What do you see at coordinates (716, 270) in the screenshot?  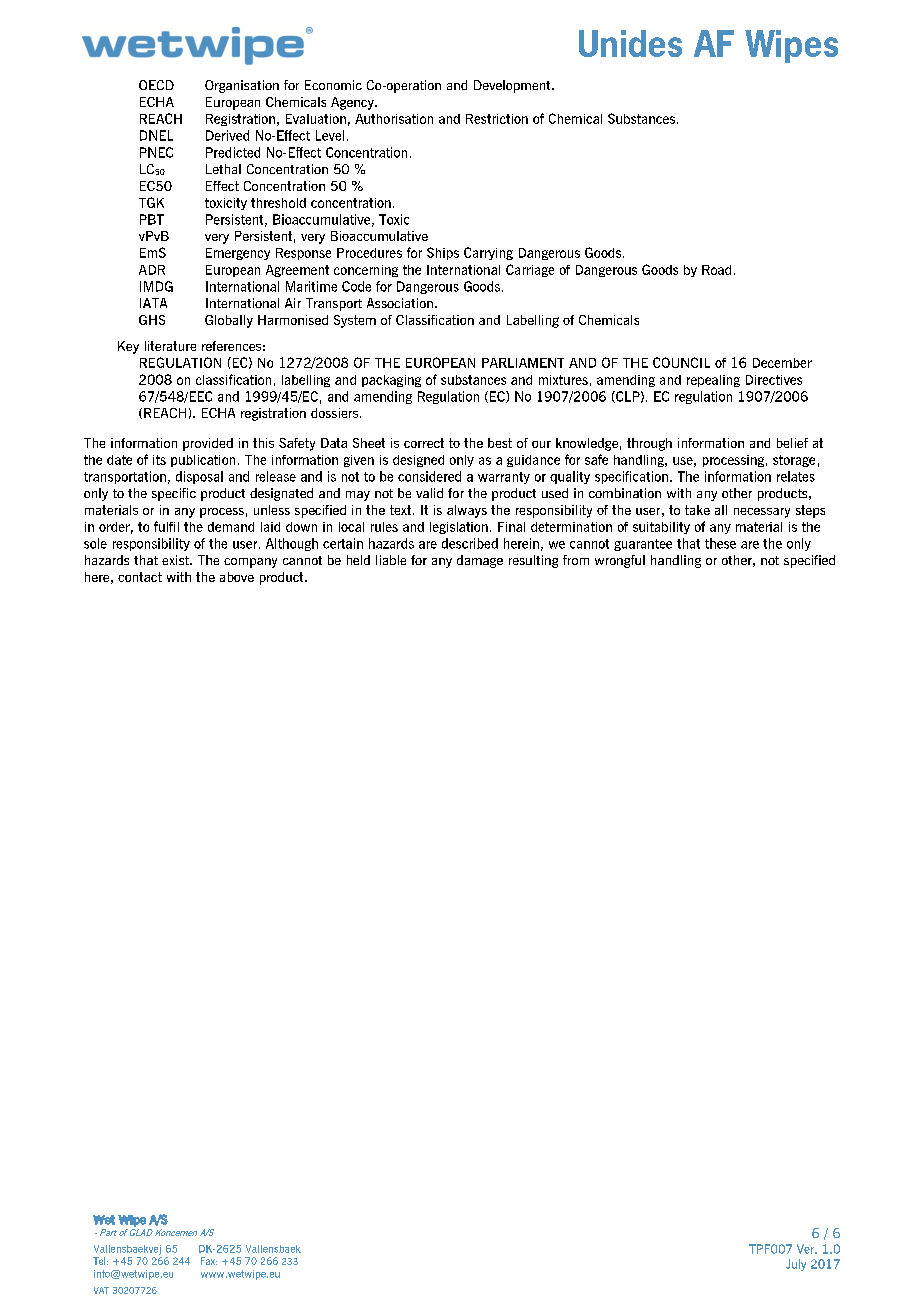 I see `Road` at bounding box center [716, 270].
